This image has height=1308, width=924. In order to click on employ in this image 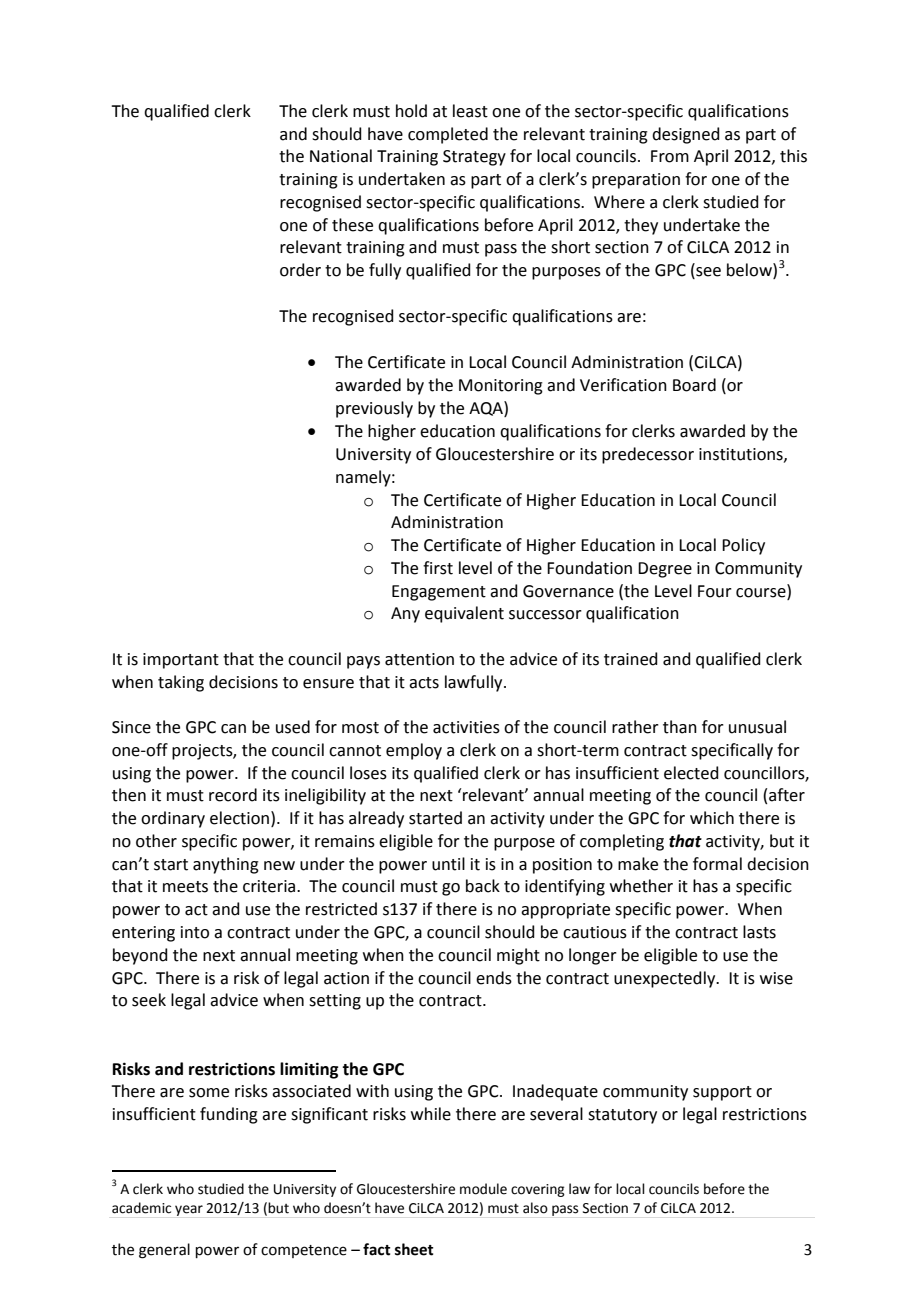, I will do `click(414, 751)`.
